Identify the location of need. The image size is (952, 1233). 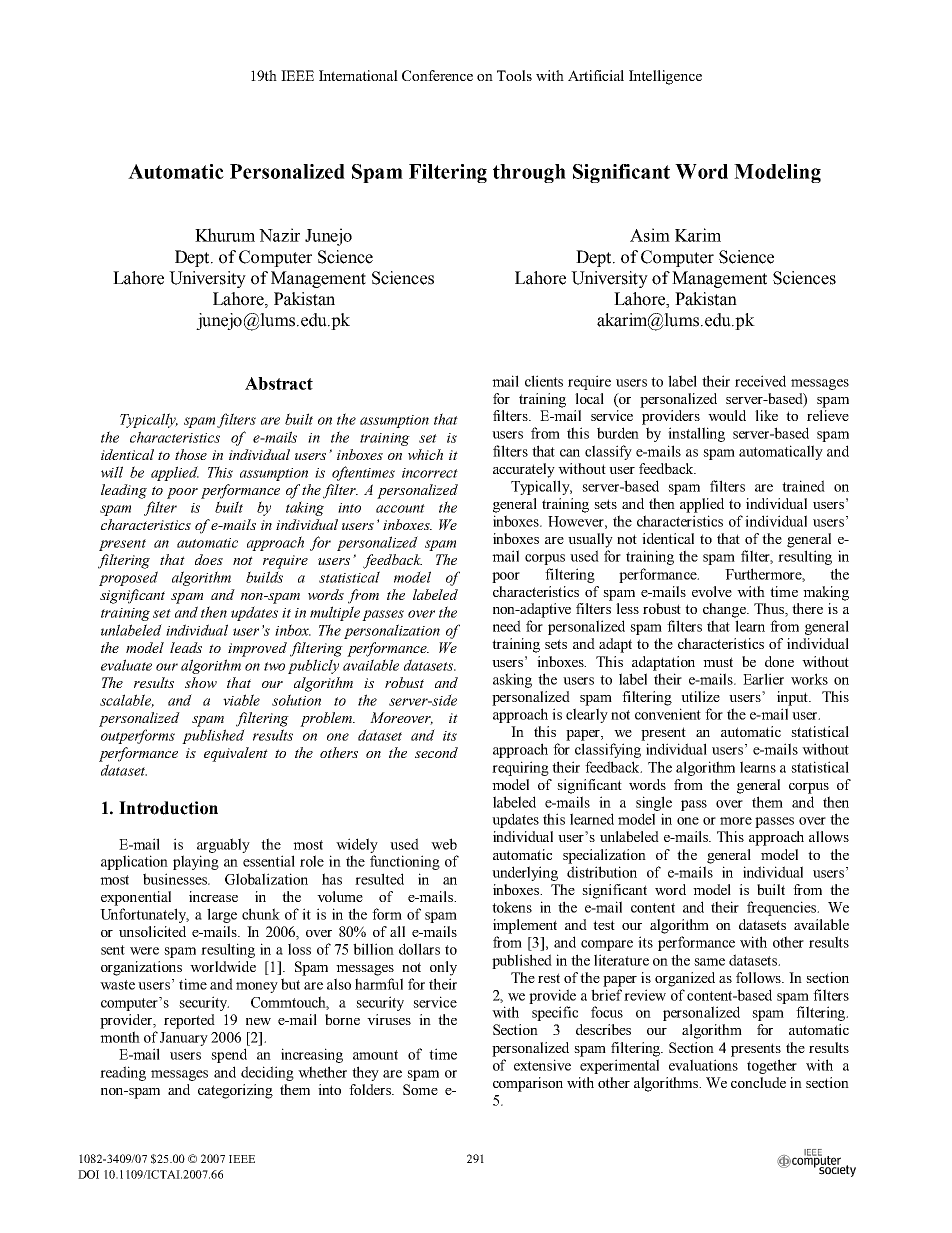
(507, 626).
